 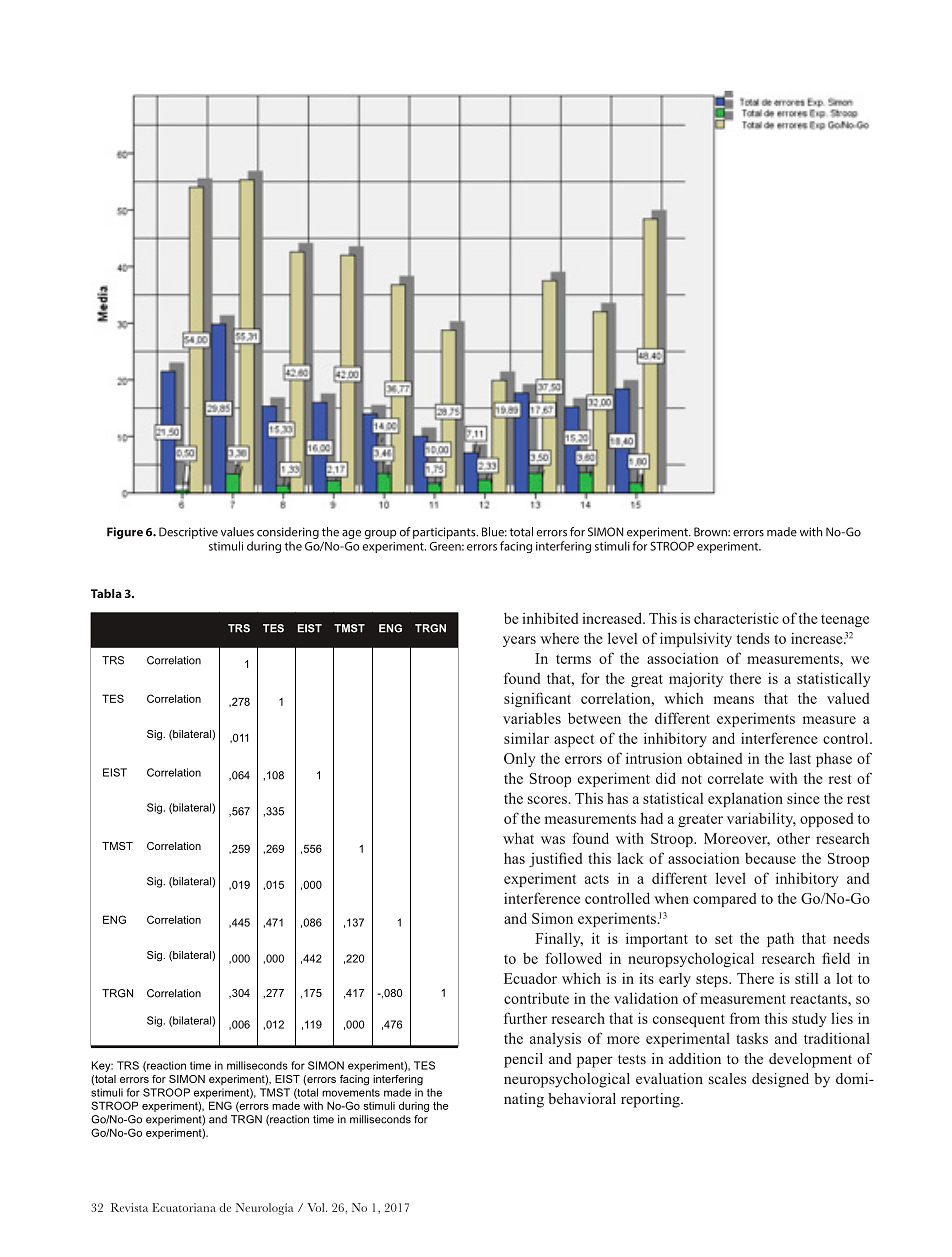 What do you see at coordinates (736, 618) in the image?
I see `characteristic` at bounding box center [736, 618].
